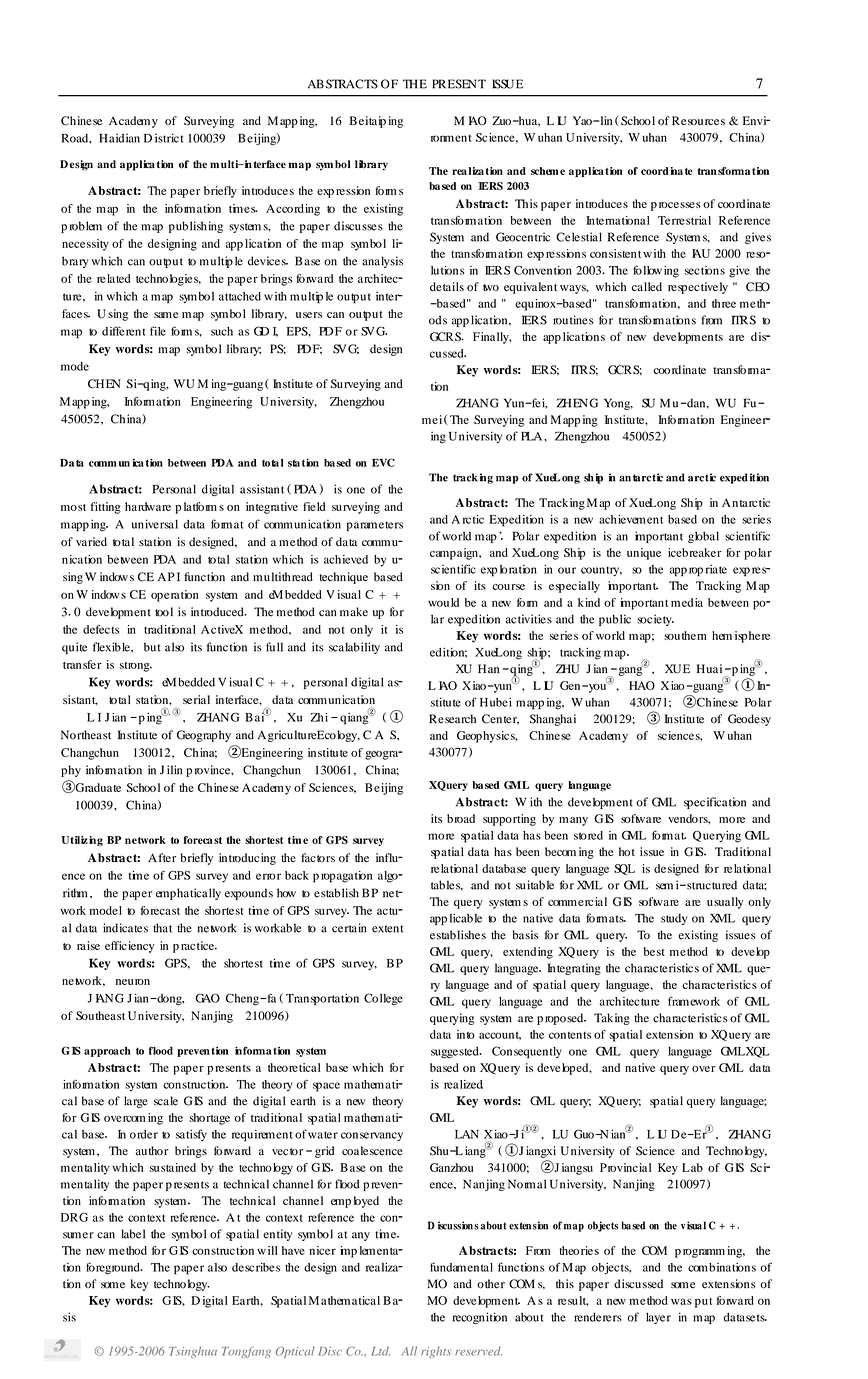  Describe the element at coordinates (642, 685) in the image. I see `HAO` at that location.
